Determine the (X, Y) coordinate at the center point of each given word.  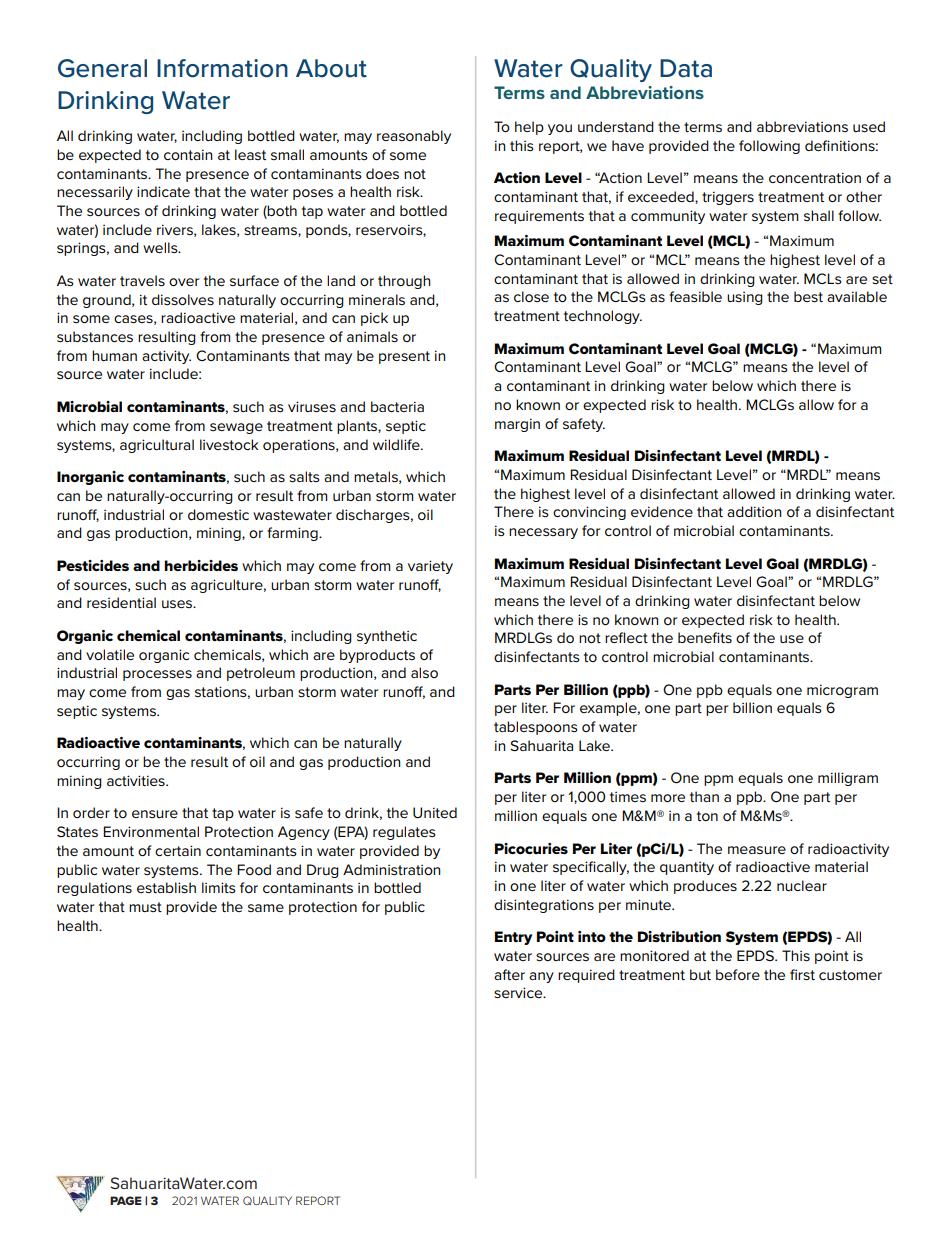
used (869, 126)
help (529, 128)
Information (222, 68)
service (519, 992)
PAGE (126, 1200)
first (802, 974)
